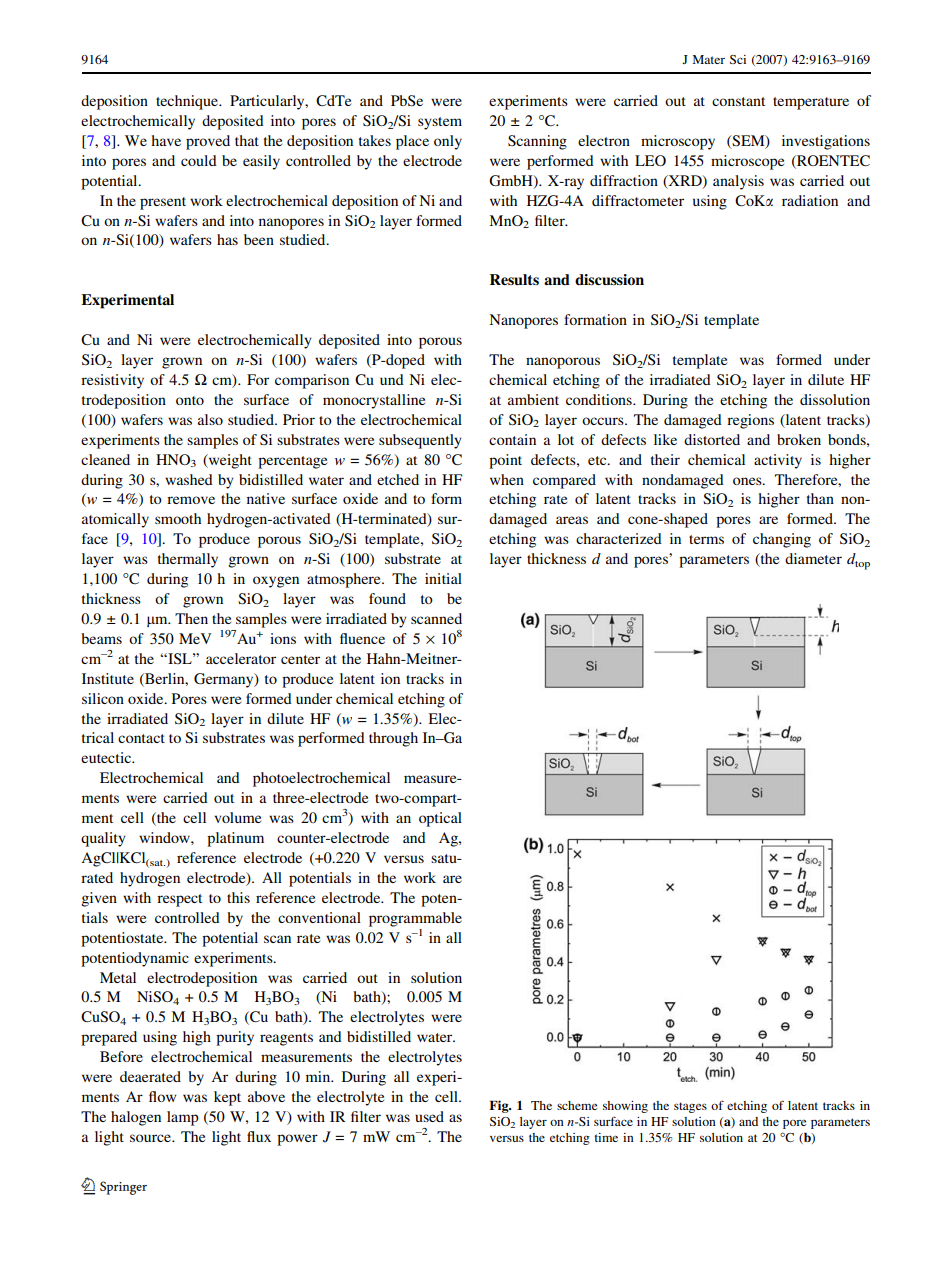 This image has width=952, height=1265. Describe the element at coordinates (533, 399) in the image. I see `ambient` at that location.
